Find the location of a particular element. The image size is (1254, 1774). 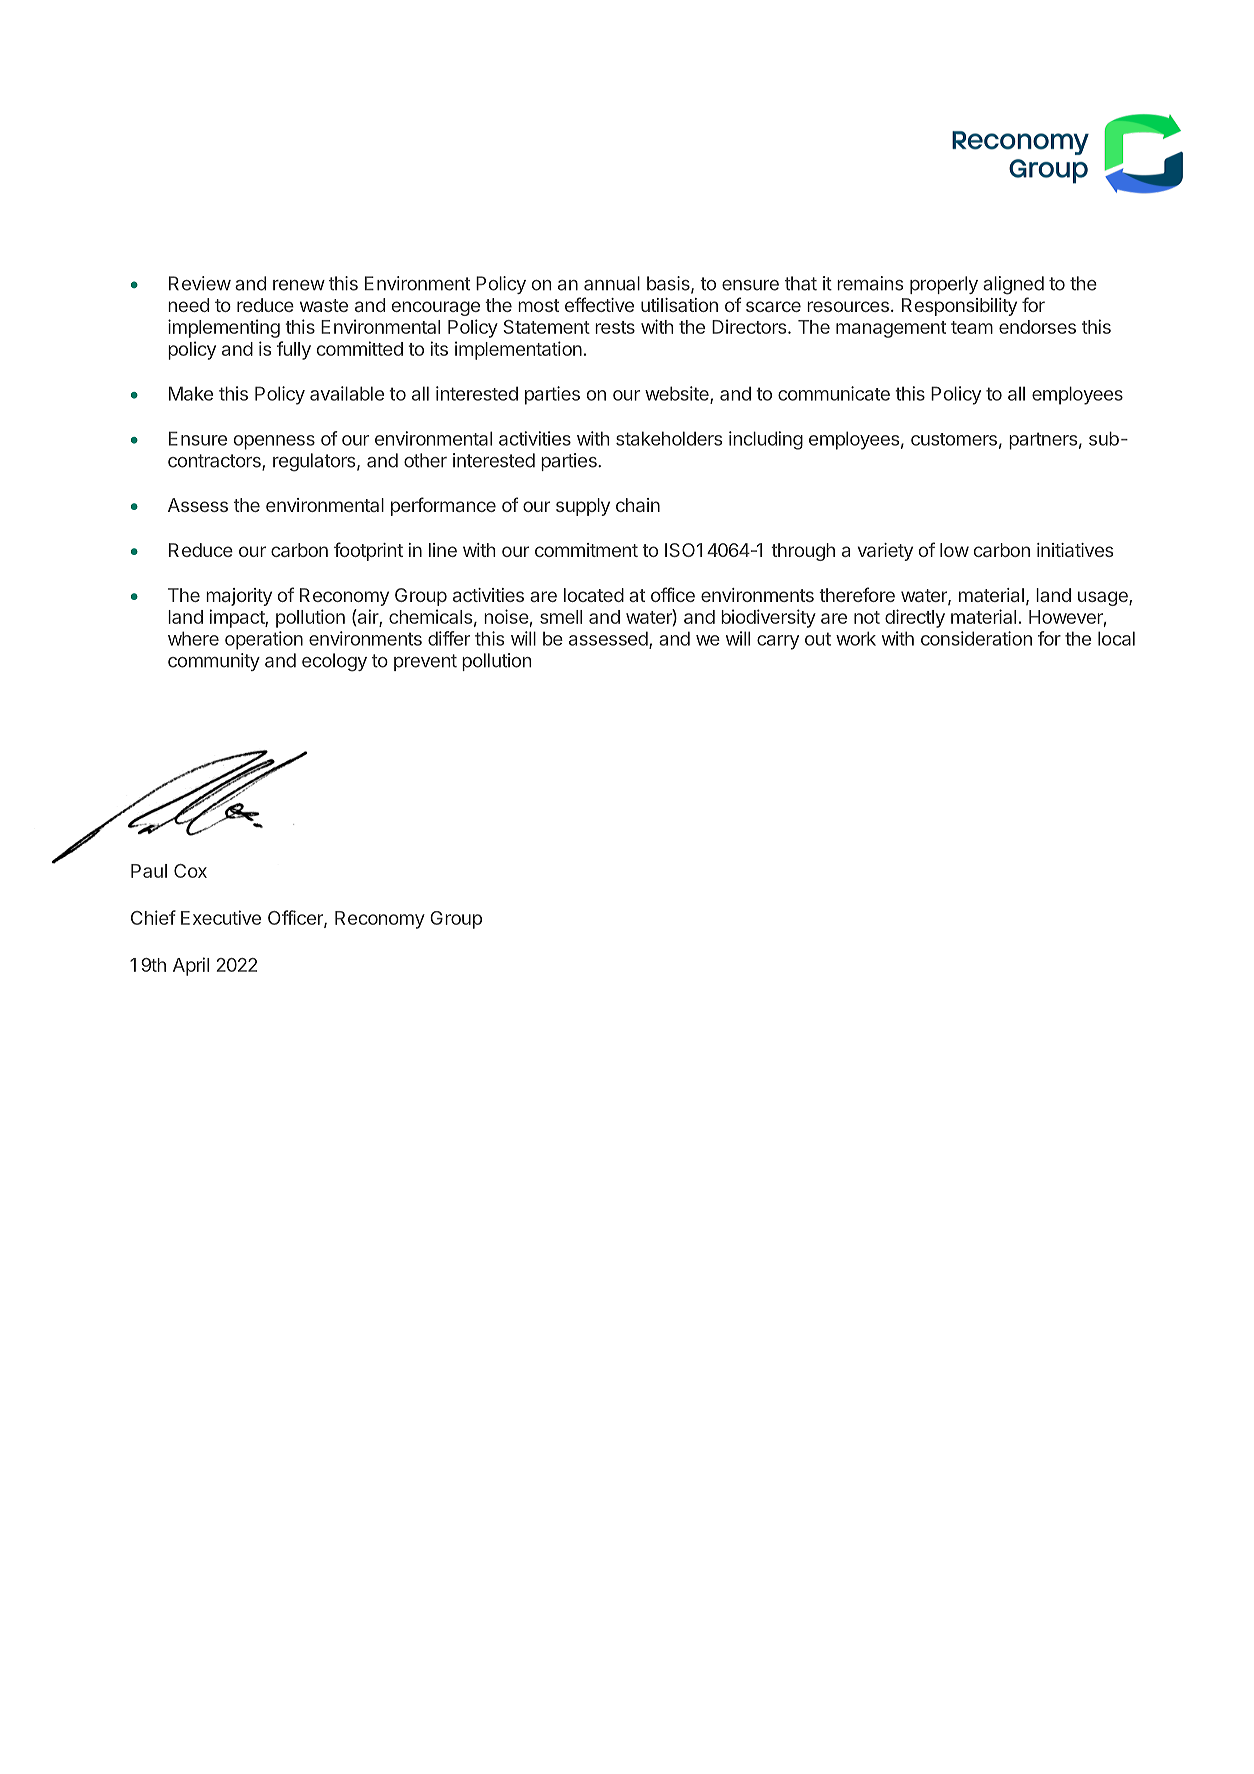

waste is located at coordinates (324, 305).
